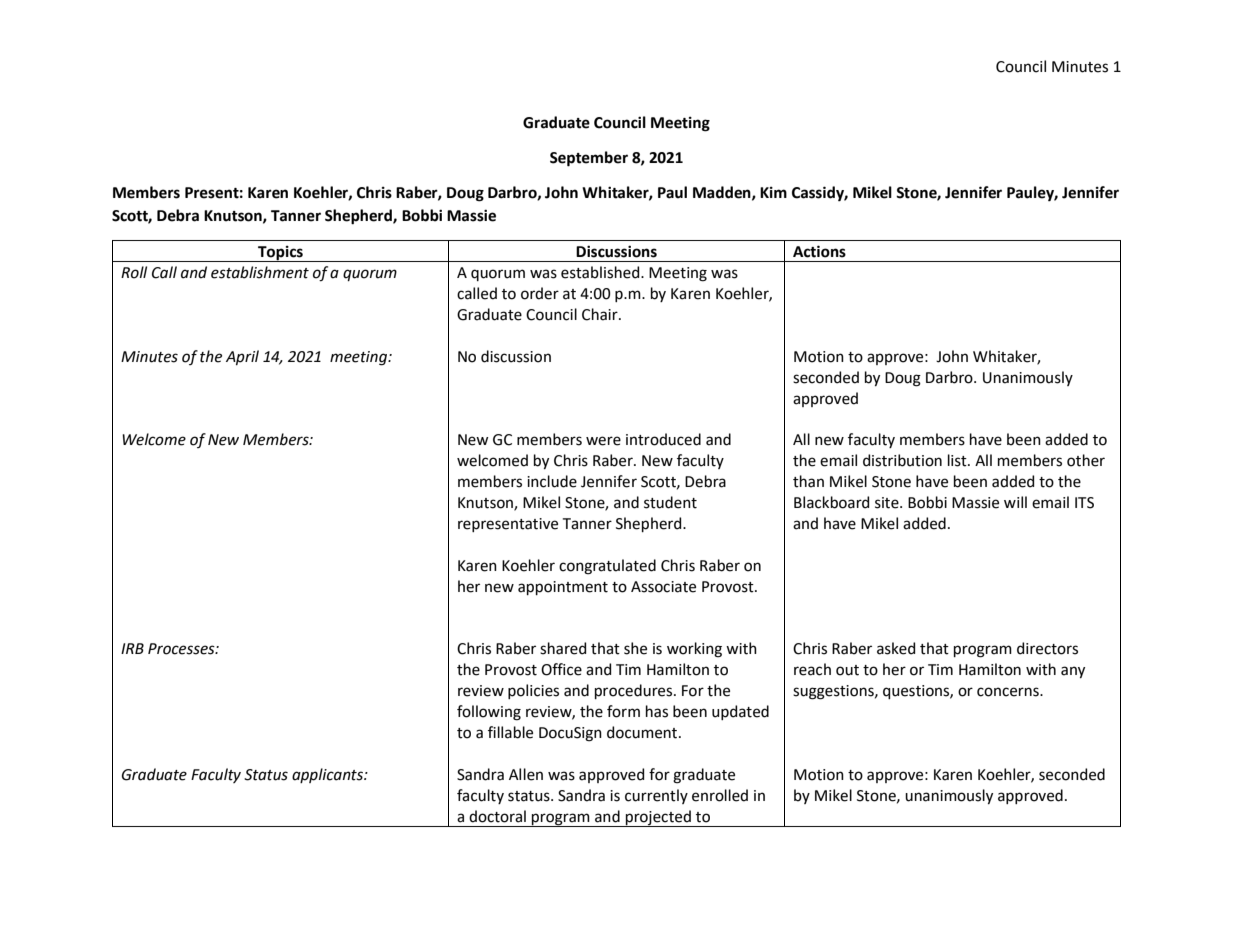 This screenshot has height=952, width=1233. Describe the element at coordinates (242, 357) in the screenshot. I see `April` at that location.
